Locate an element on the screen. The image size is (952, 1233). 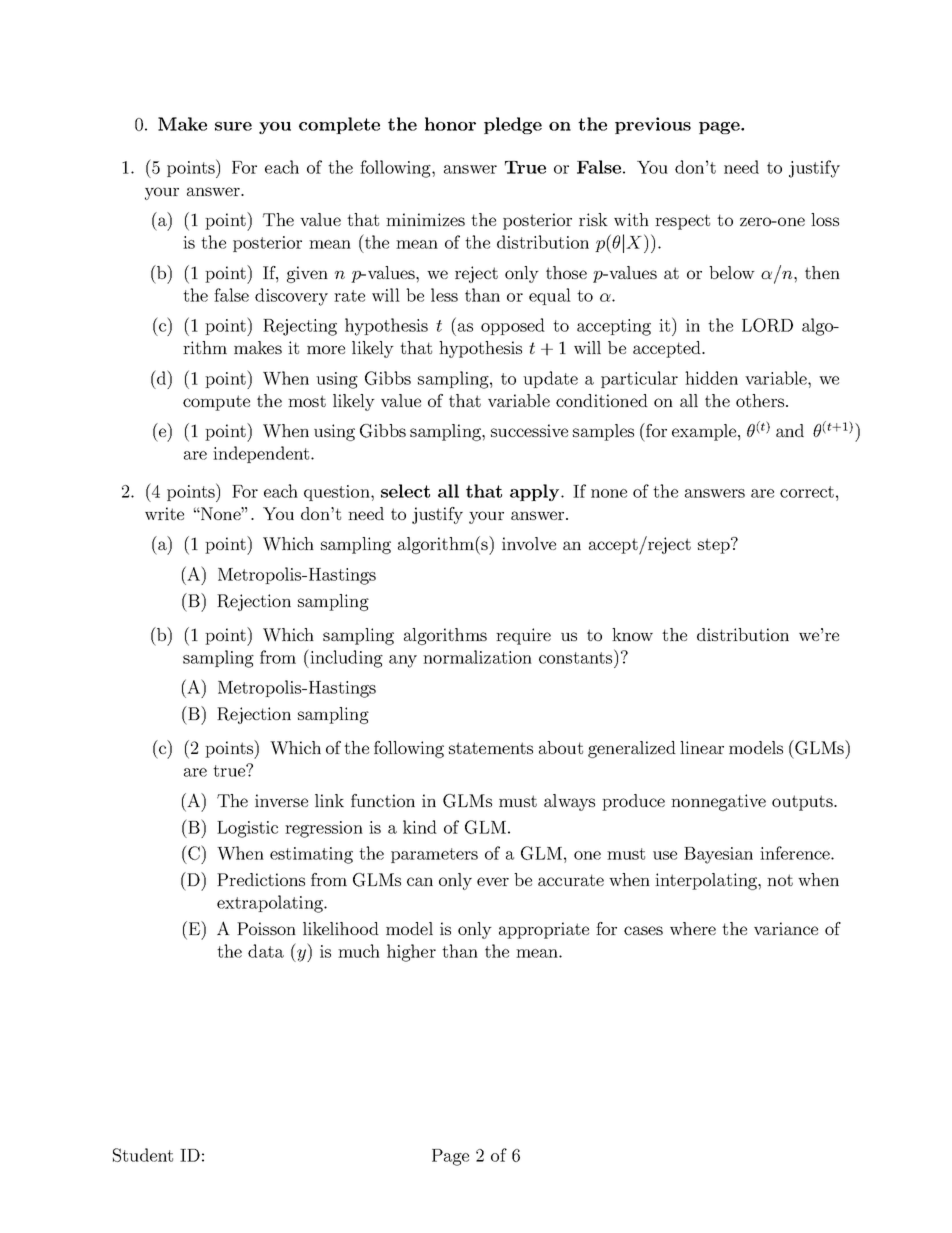
successive is located at coordinates (529, 430).
